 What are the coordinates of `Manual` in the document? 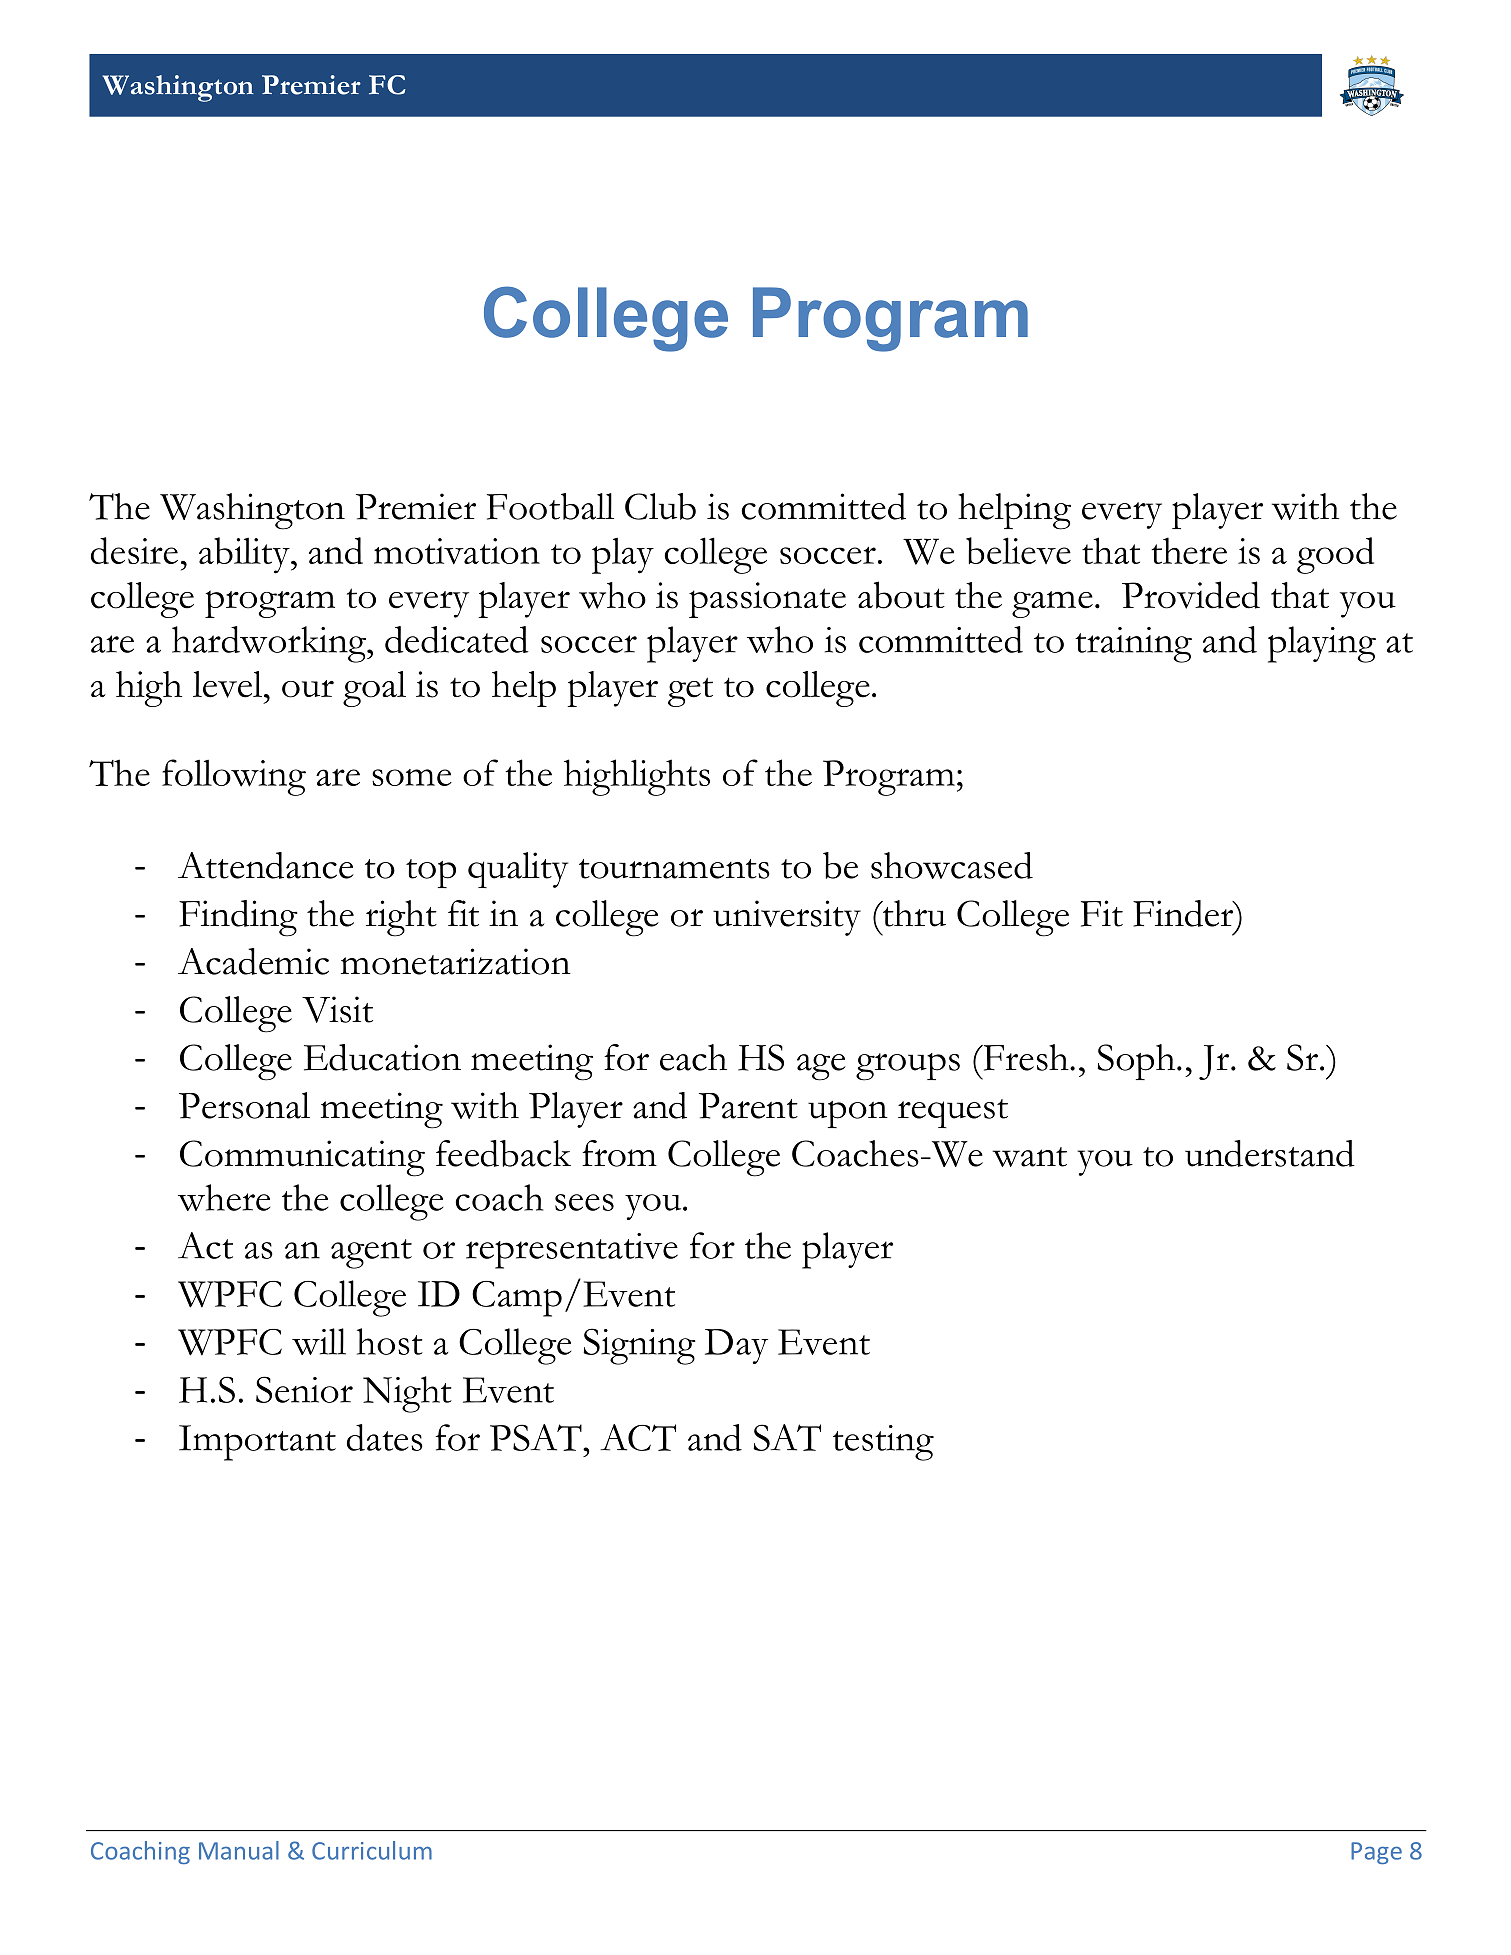 It's located at (239, 1850).
